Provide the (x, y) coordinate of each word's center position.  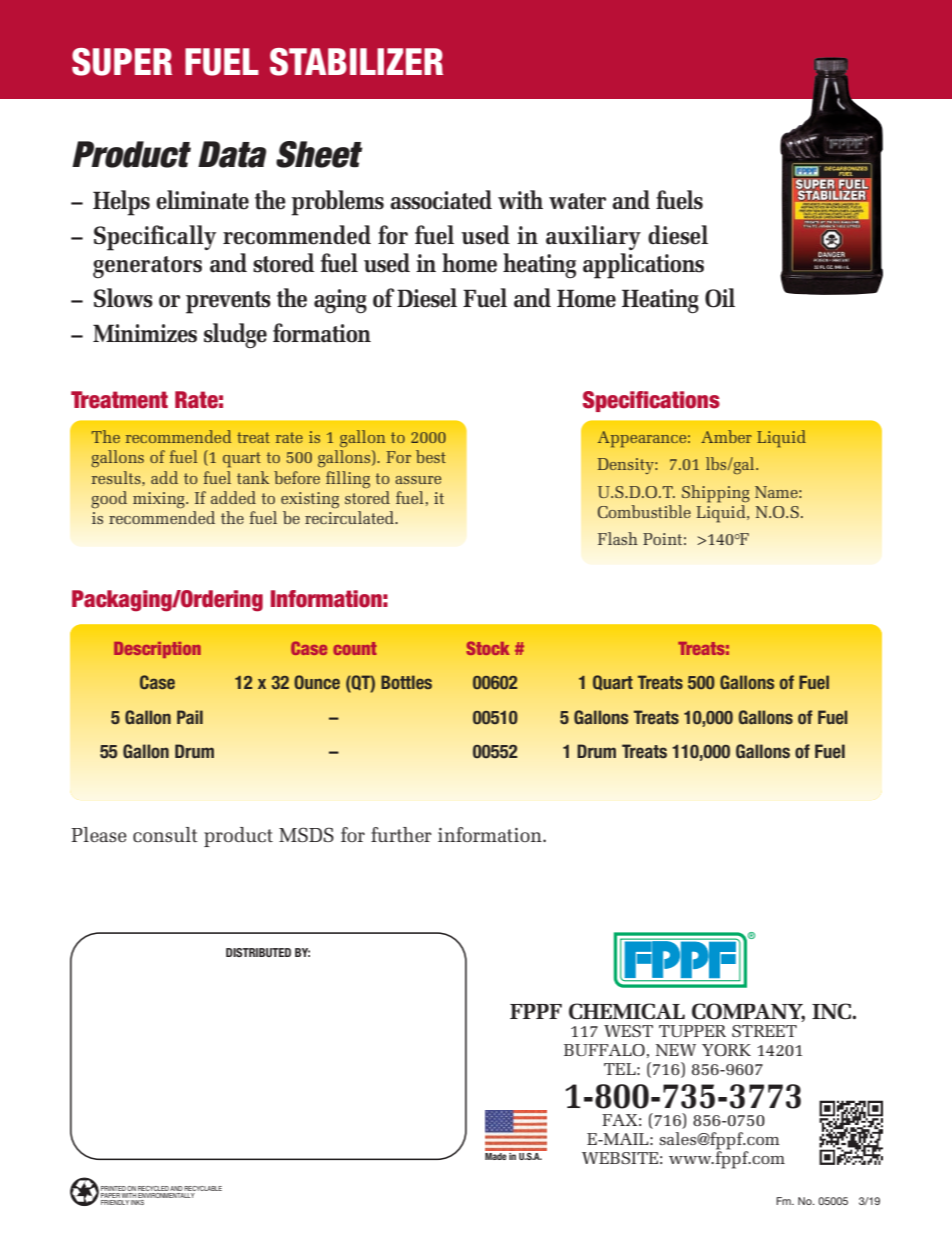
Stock (487, 648)
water (577, 201)
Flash (618, 538)
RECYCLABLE (203, 1188)
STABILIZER (356, 62)
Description (157, 650)
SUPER (122, 62)
